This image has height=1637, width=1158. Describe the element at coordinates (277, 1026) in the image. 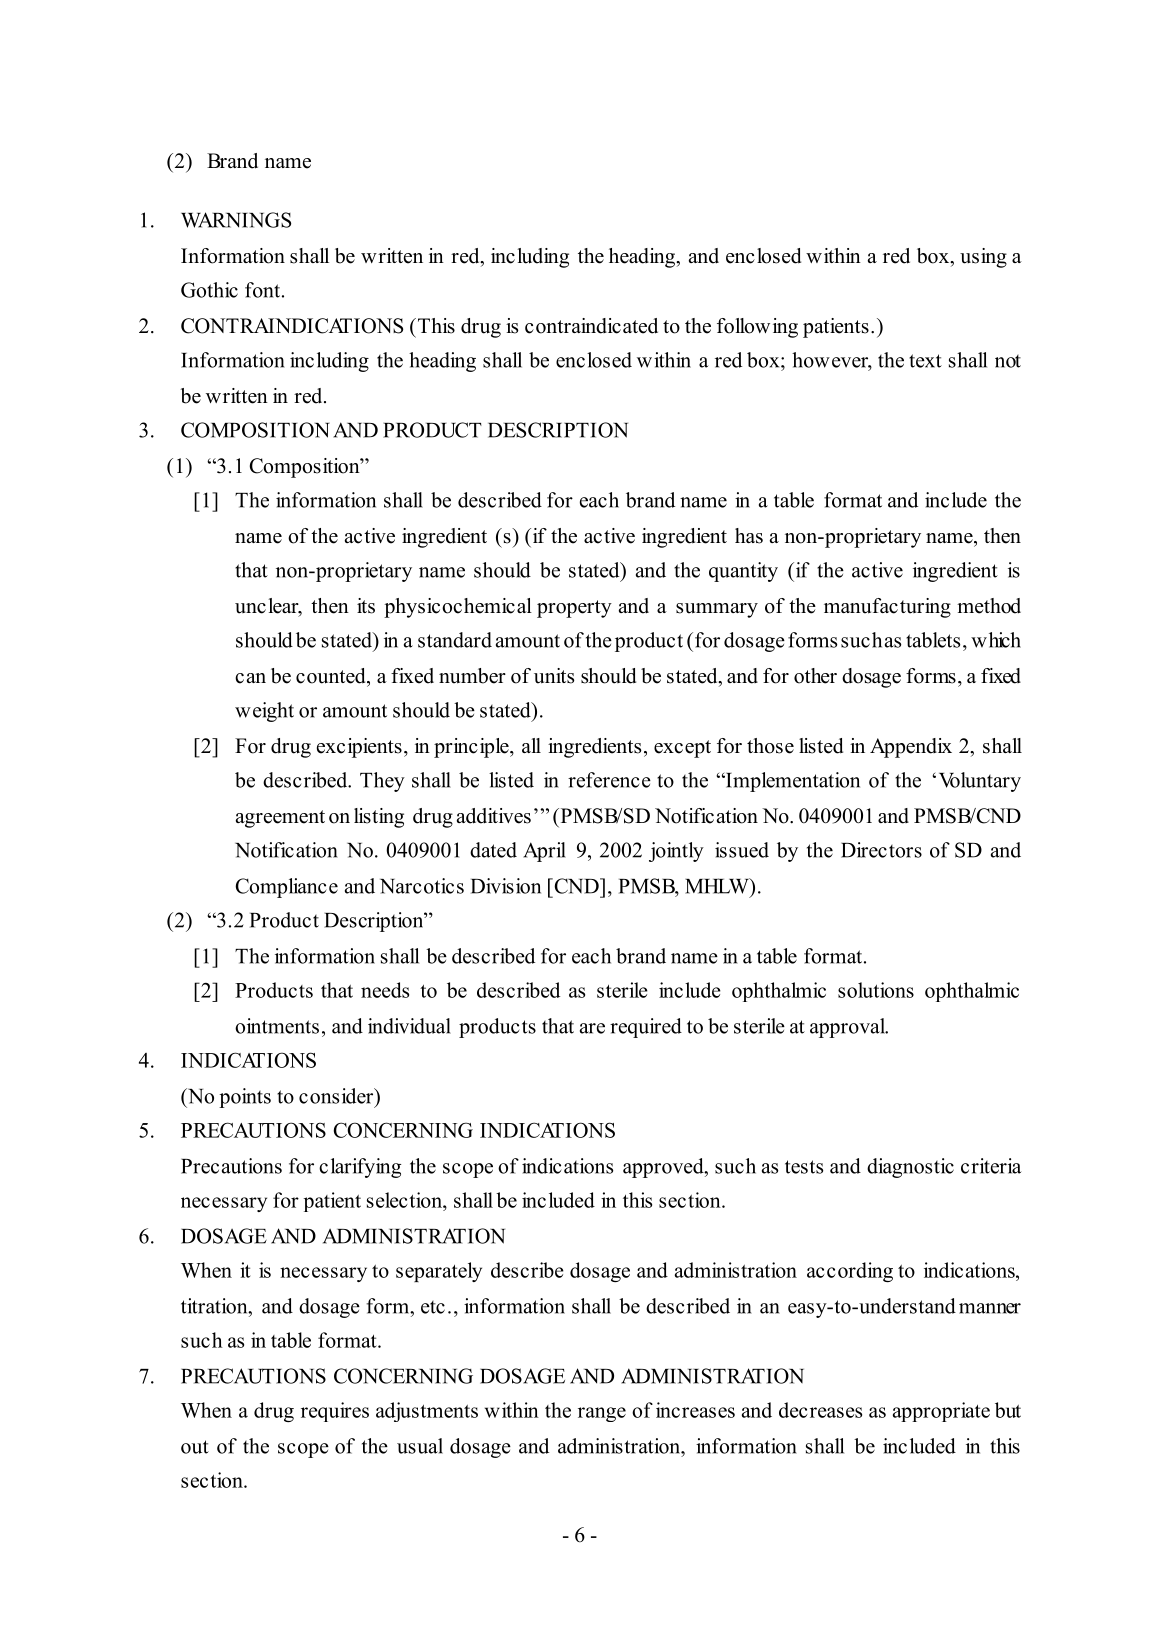

I see `ointments` at that location.
